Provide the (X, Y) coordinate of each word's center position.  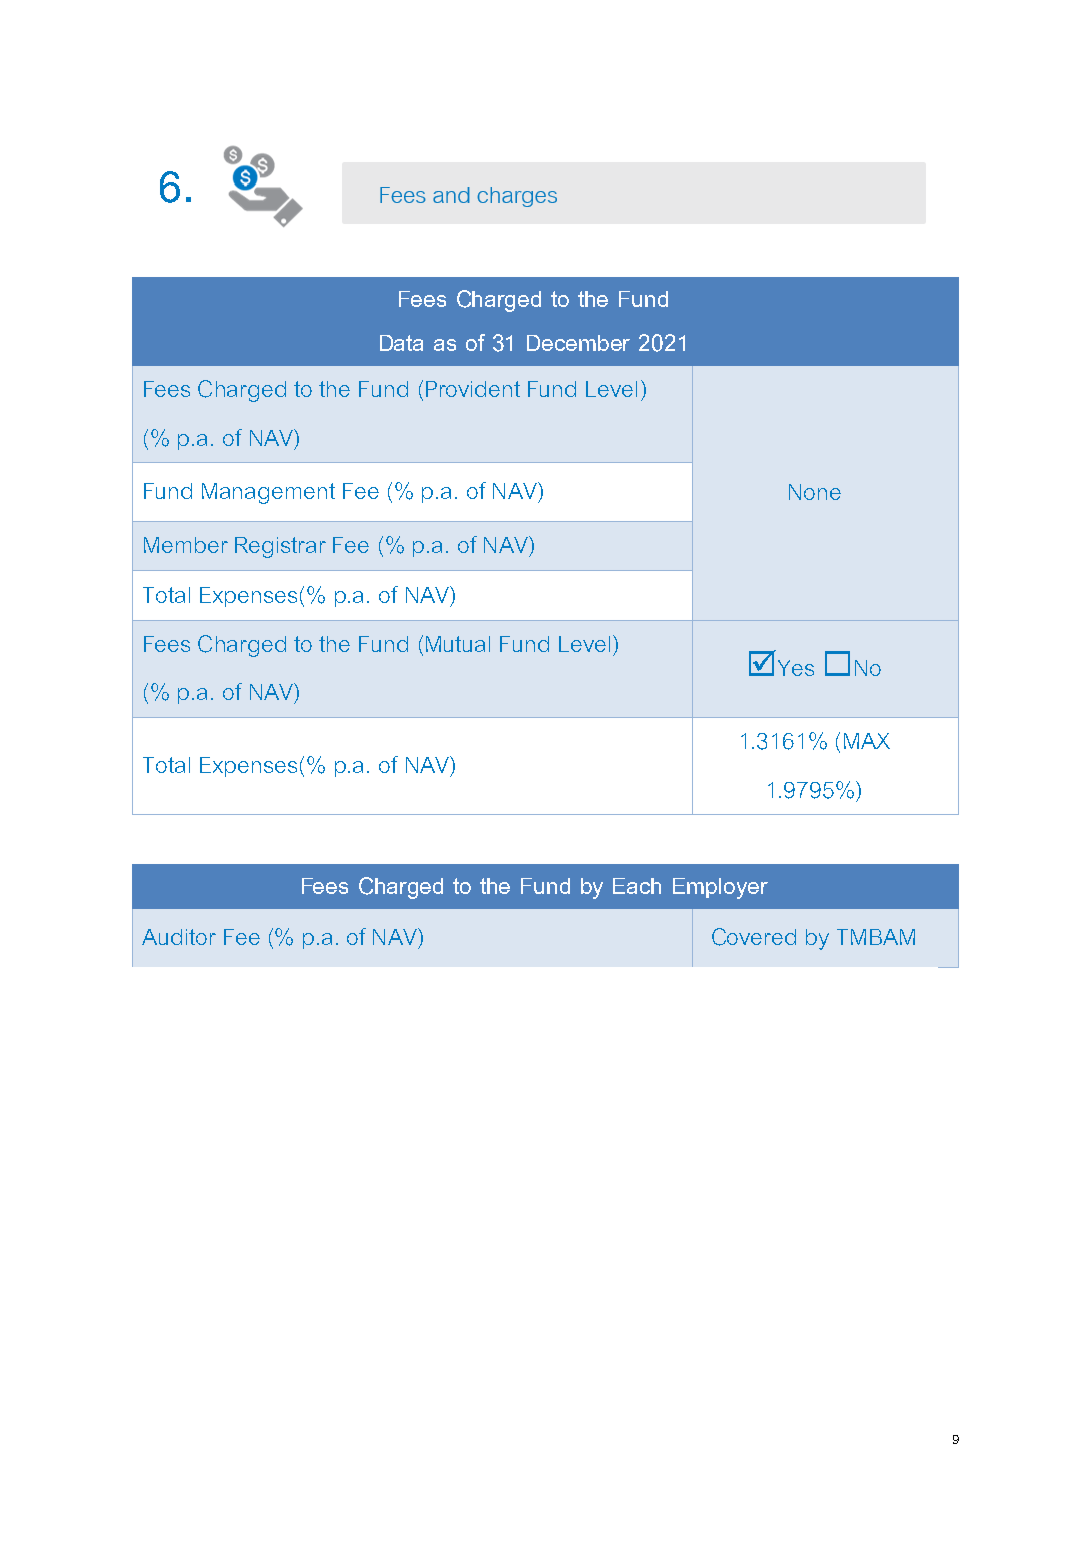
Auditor (179, 937)
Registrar (280, 547)
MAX (867, 741)
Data (401, 343)
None (815, 492)
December (578, 343)
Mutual (458, 644)
